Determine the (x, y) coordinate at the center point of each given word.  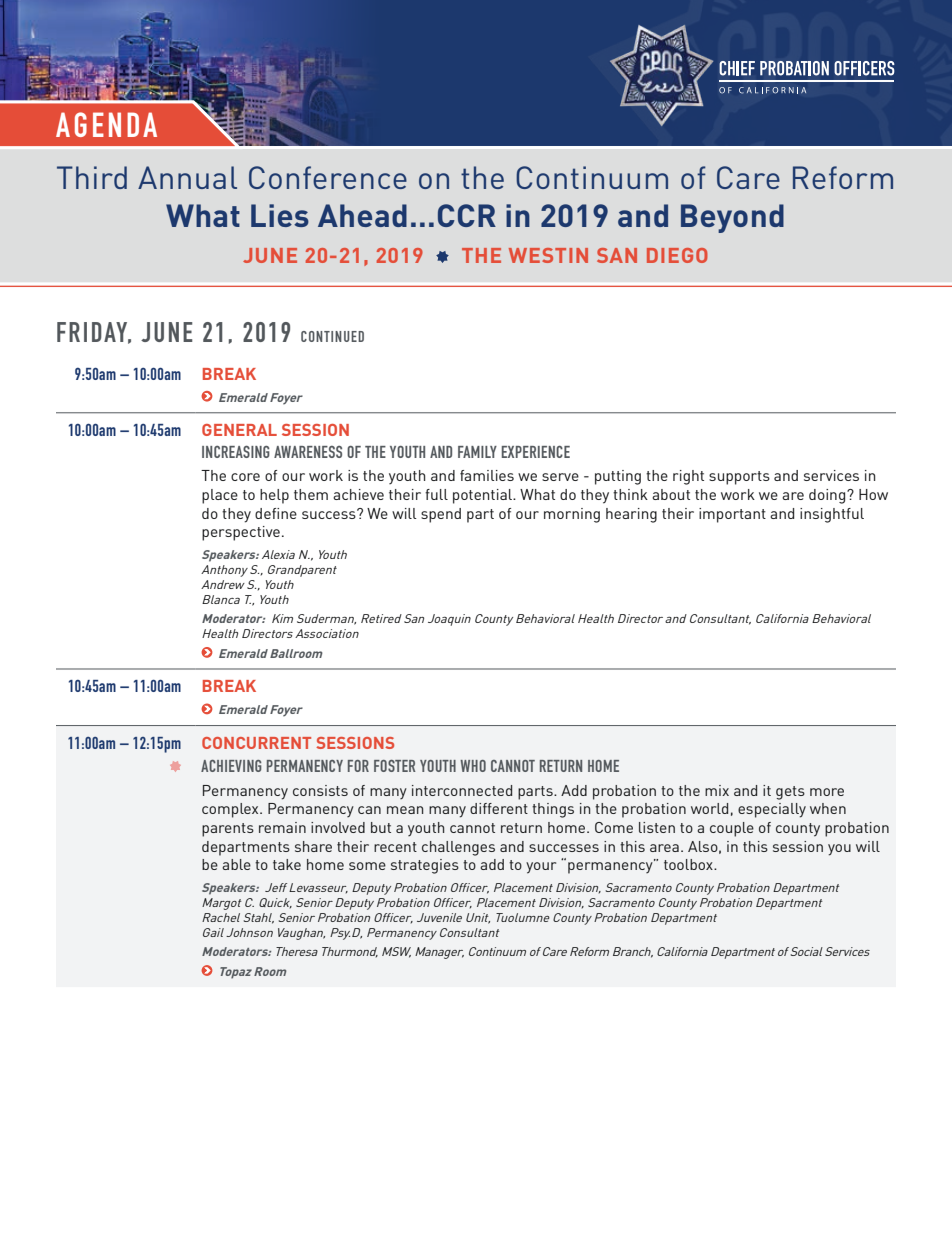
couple (732, 829)
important (732, 515)
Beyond (732, 218)
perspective (241, 533)
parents (228, 830)
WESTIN (548, 255)
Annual (187, 177)
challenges (458, 848)
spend (441, 515)
